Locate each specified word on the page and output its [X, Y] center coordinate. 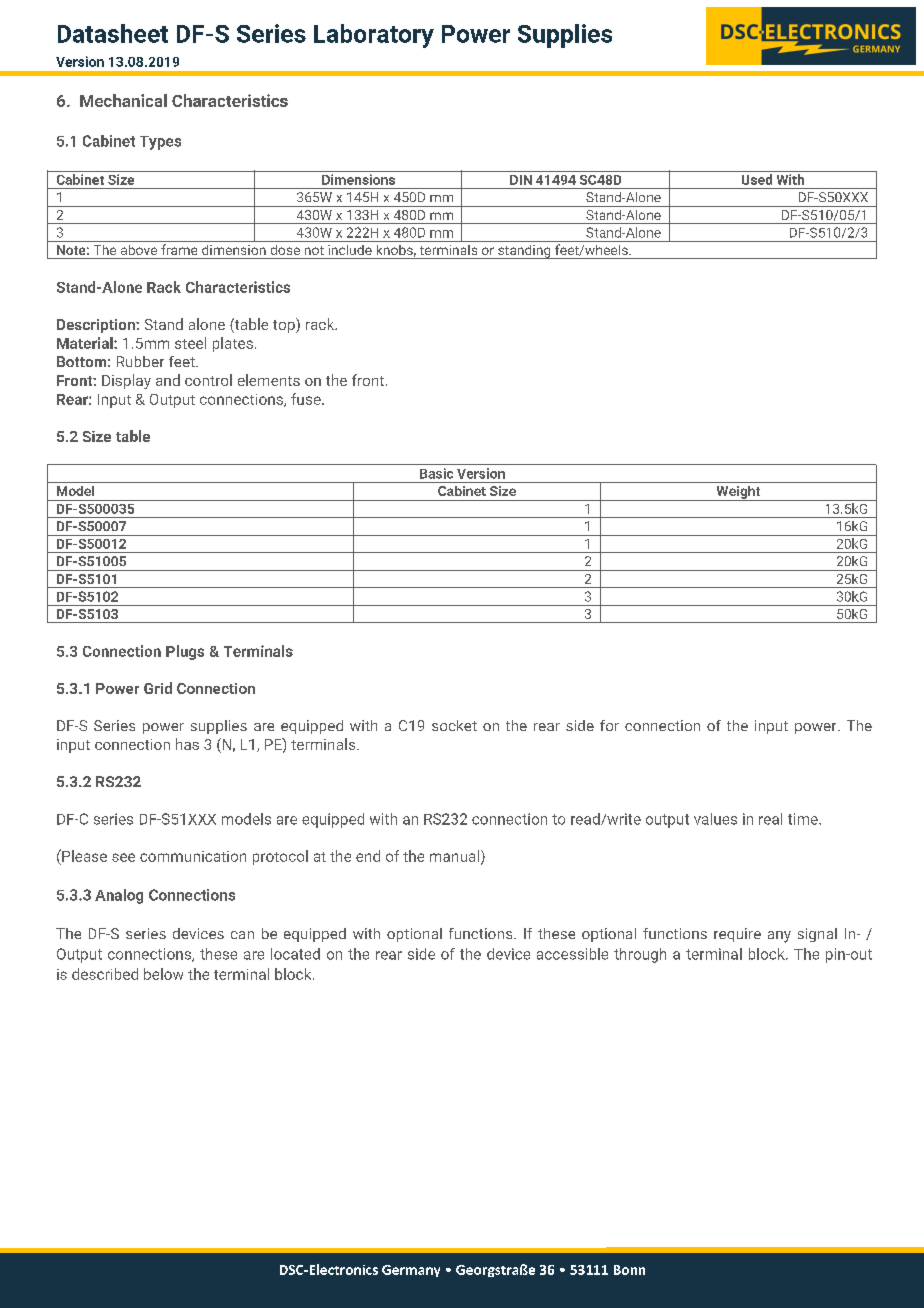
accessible [572, 954]
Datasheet [113, 33]
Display [126, 381]
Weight [738, 493]
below [163, 974]
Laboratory [374, 36]
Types [160, 143]
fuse [307, 399]
